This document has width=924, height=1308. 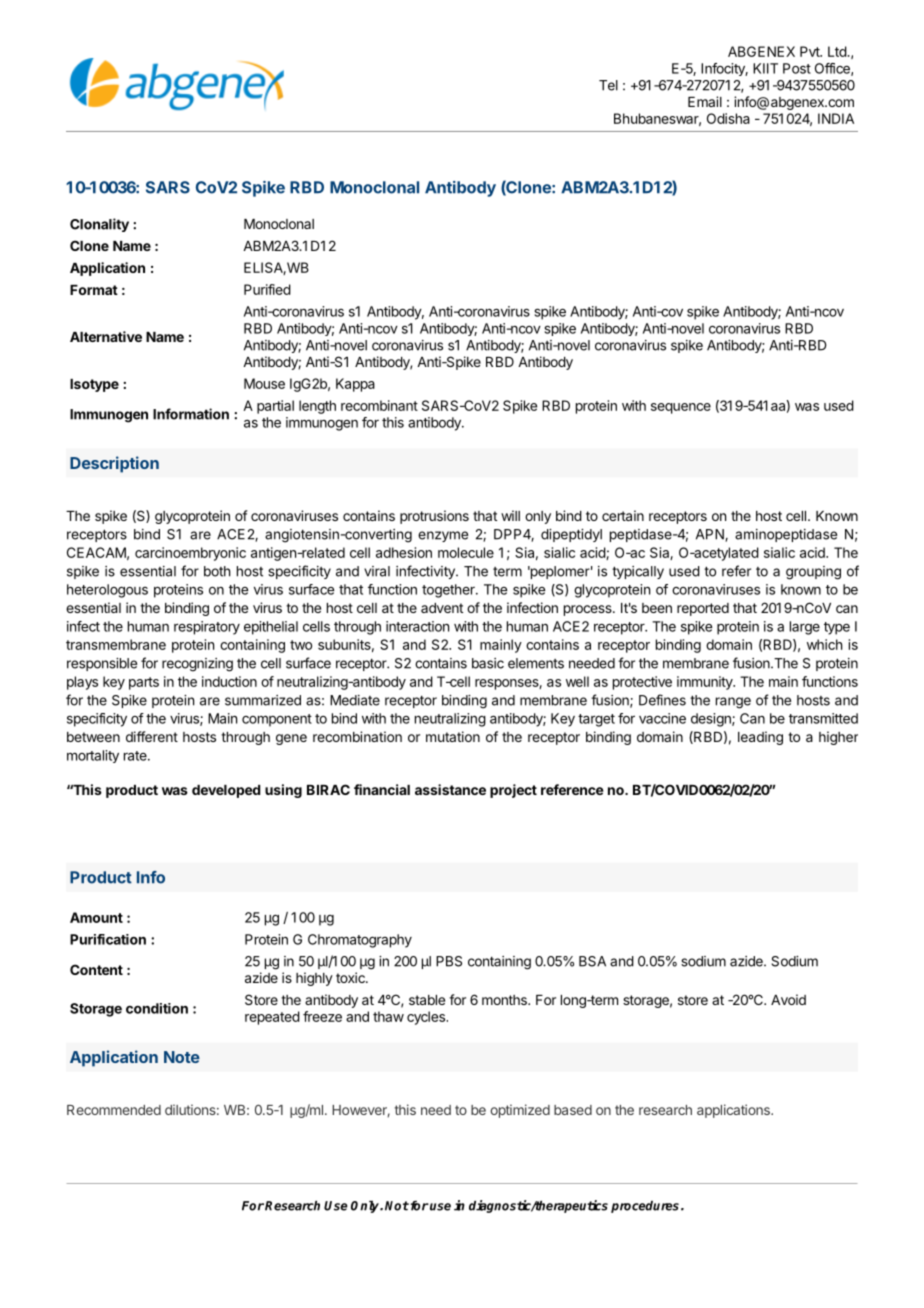 I want to click on together, so click(x=449, y=591).
